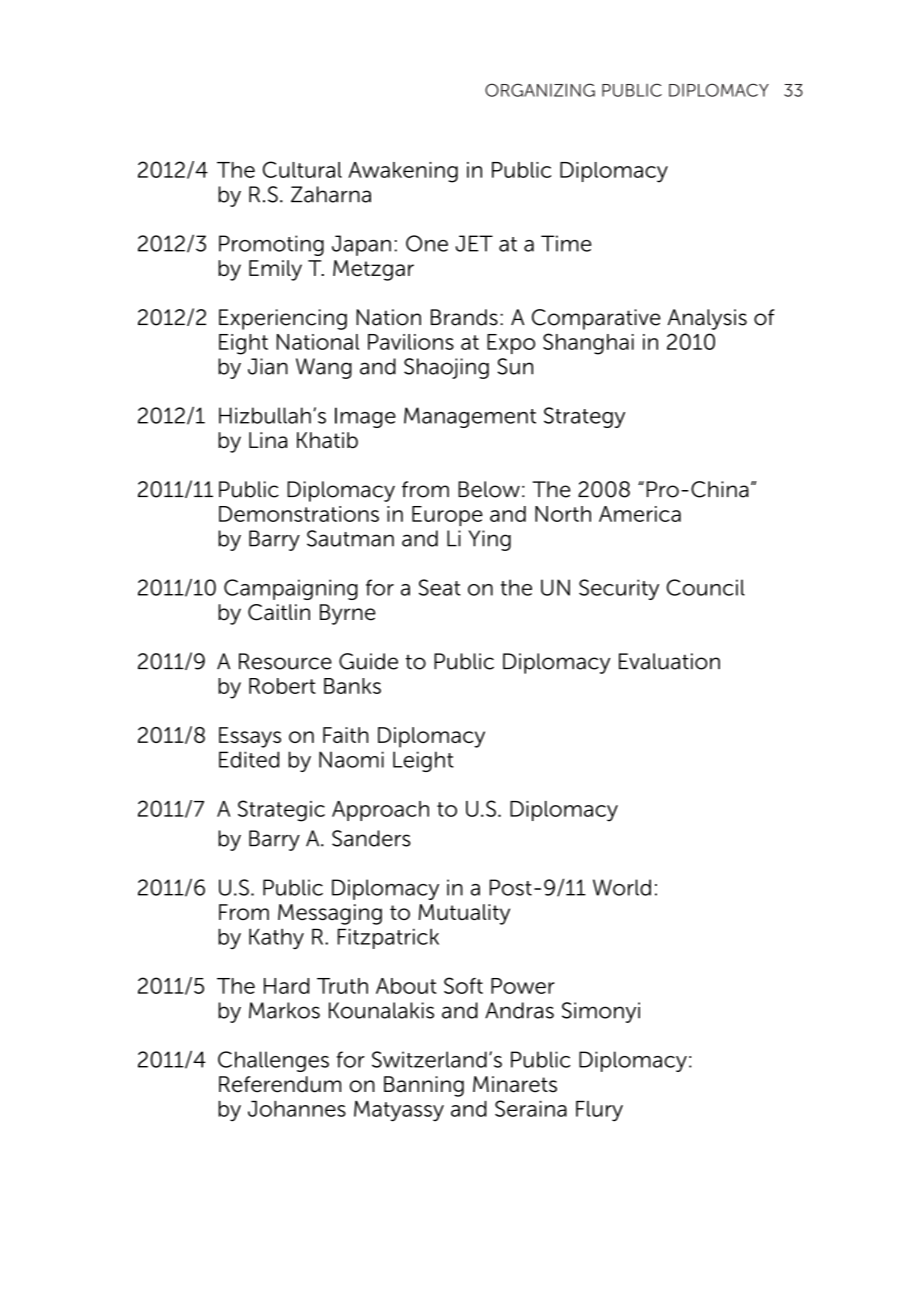 The width and height of the page is (924, 1307). Describe the element at coordinates (380, 811) in the page. I see `Approach` at that location.
